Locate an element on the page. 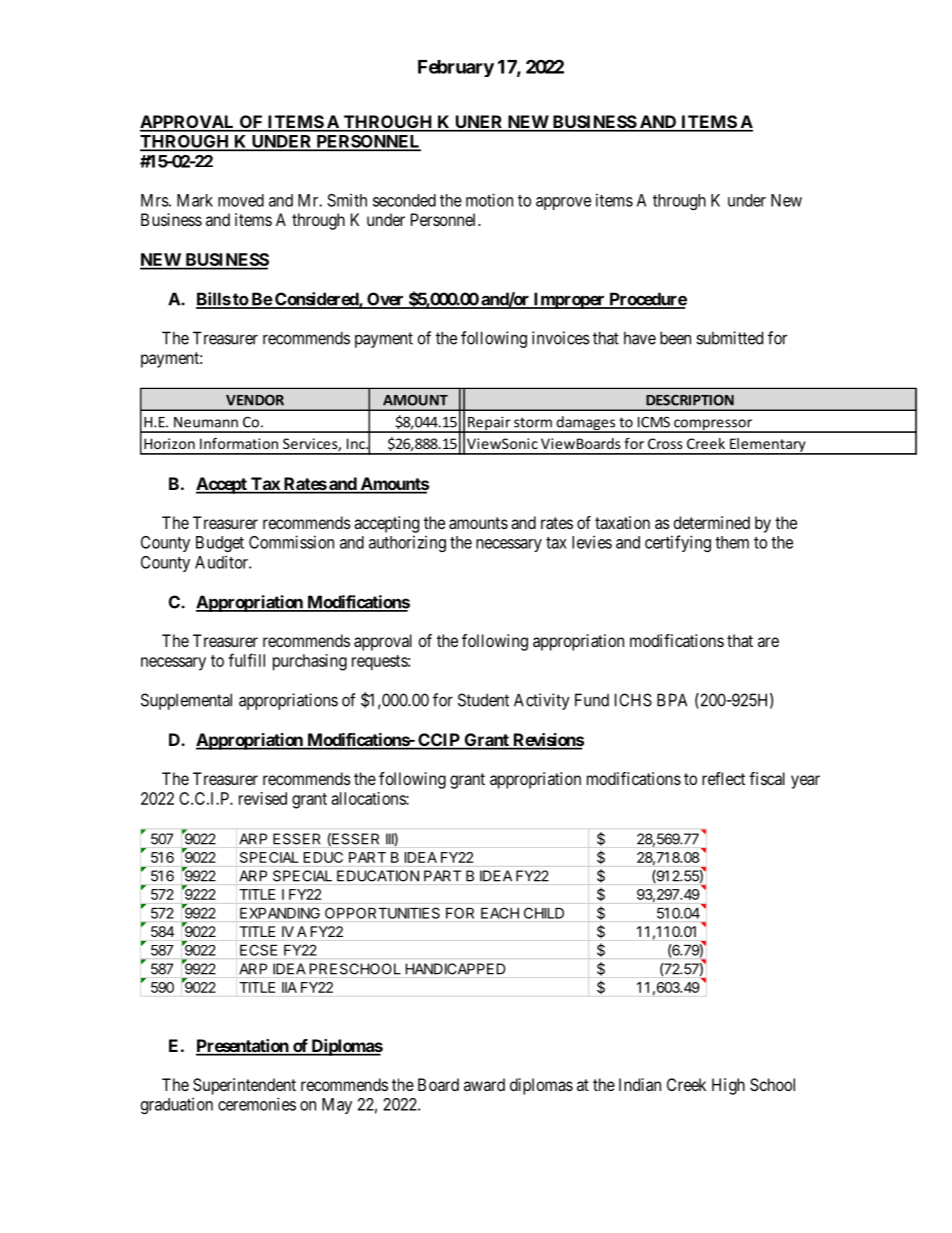 The image size is (952, 1233). Repair is located at coordinates (489, 424).
